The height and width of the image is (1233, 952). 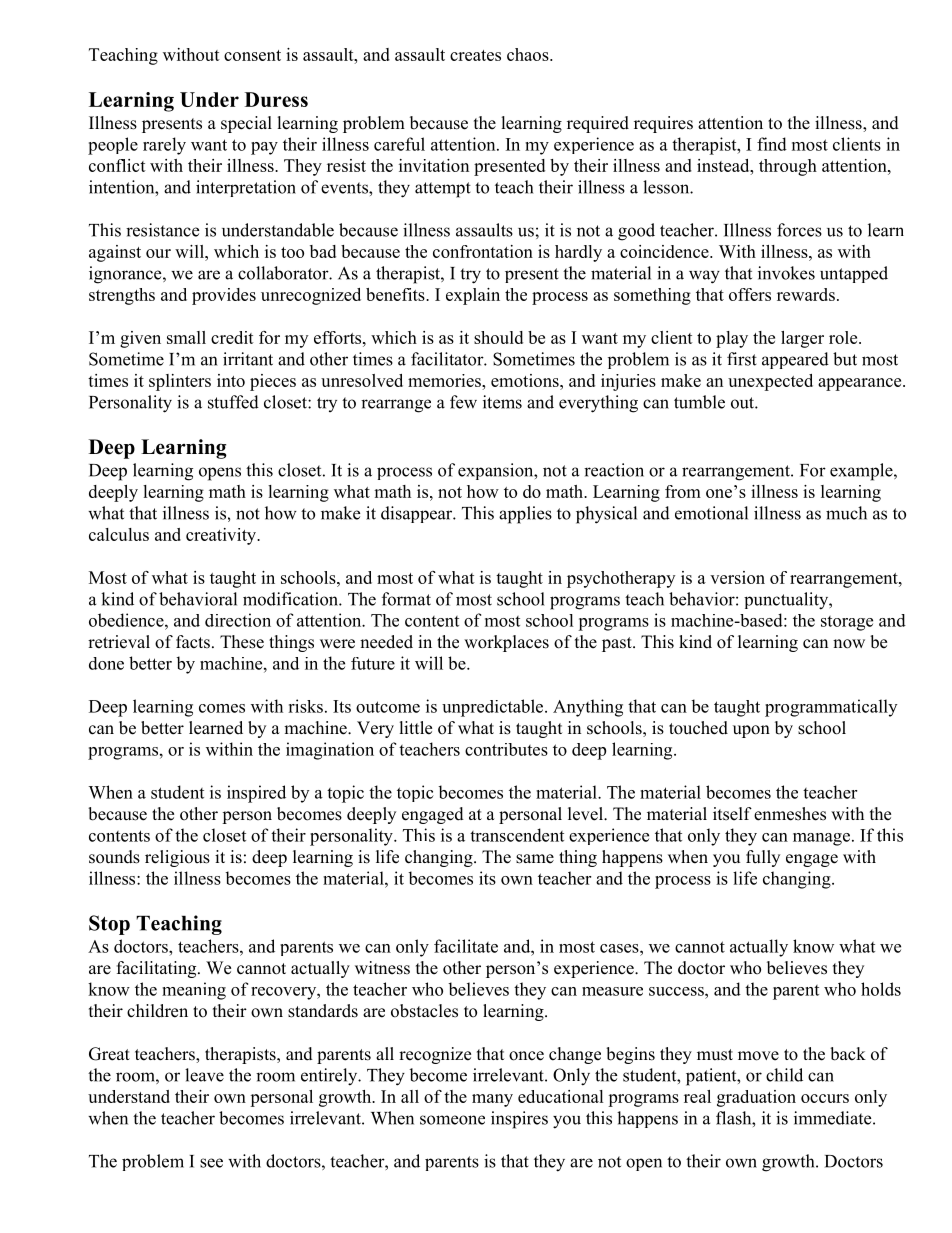 I want to click on direction, so click(x=238, y=620).
